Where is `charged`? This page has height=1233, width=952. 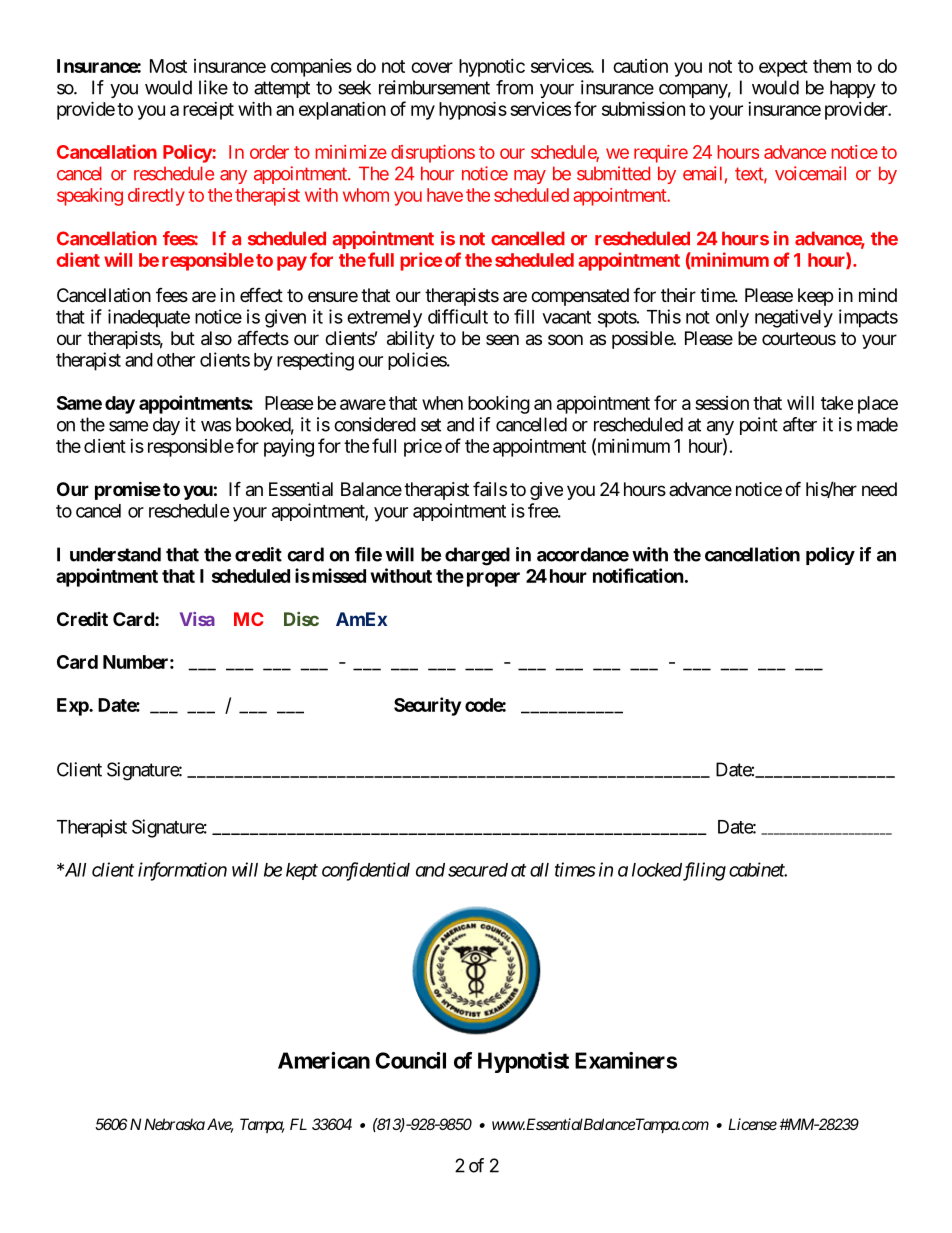 charged is located at coordinates (477, 556).
